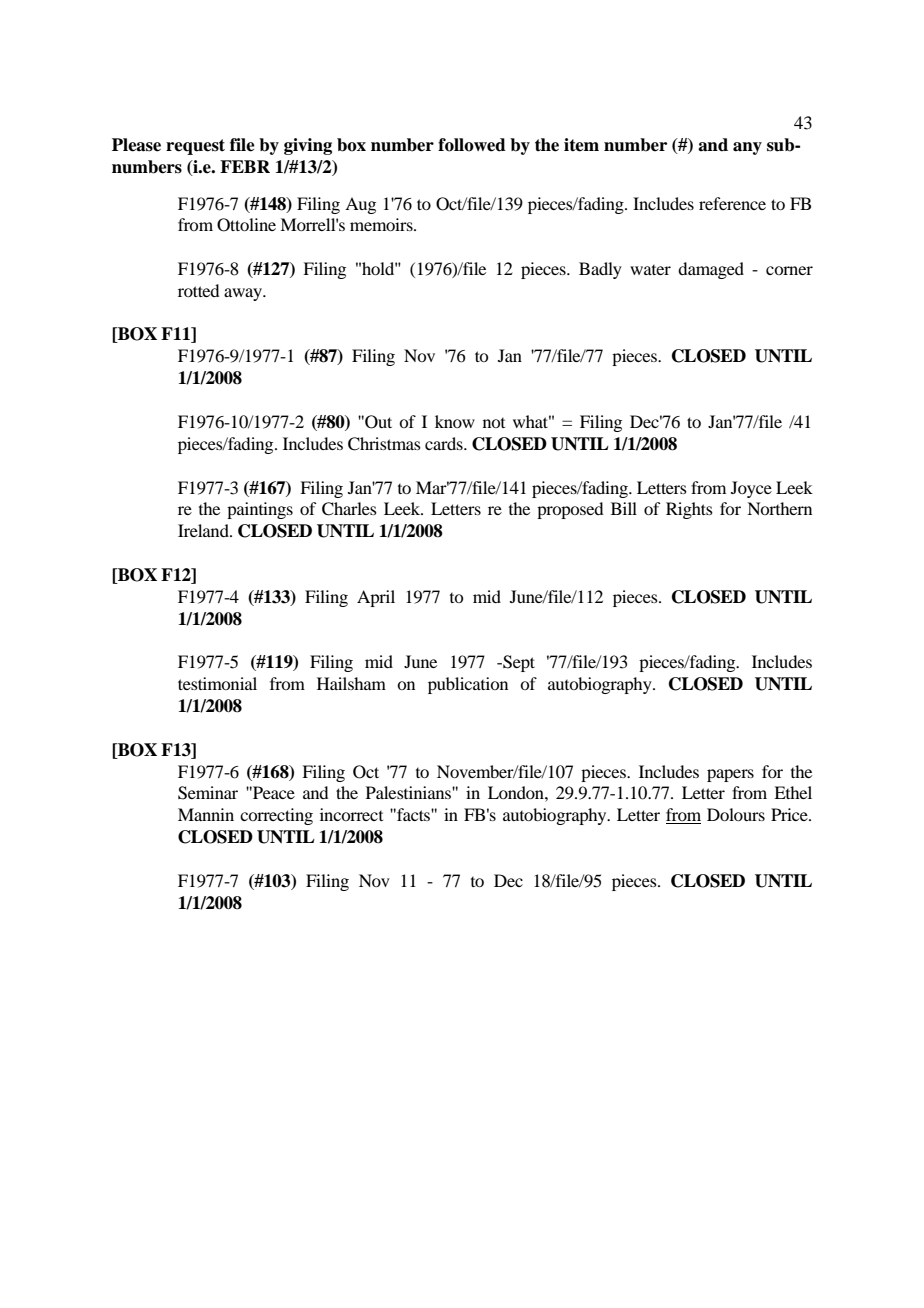 This screenshot has width=924, height=1308. Describe the element at coordinates (472, 145) in the screenshot. I see `followed` at that location.
